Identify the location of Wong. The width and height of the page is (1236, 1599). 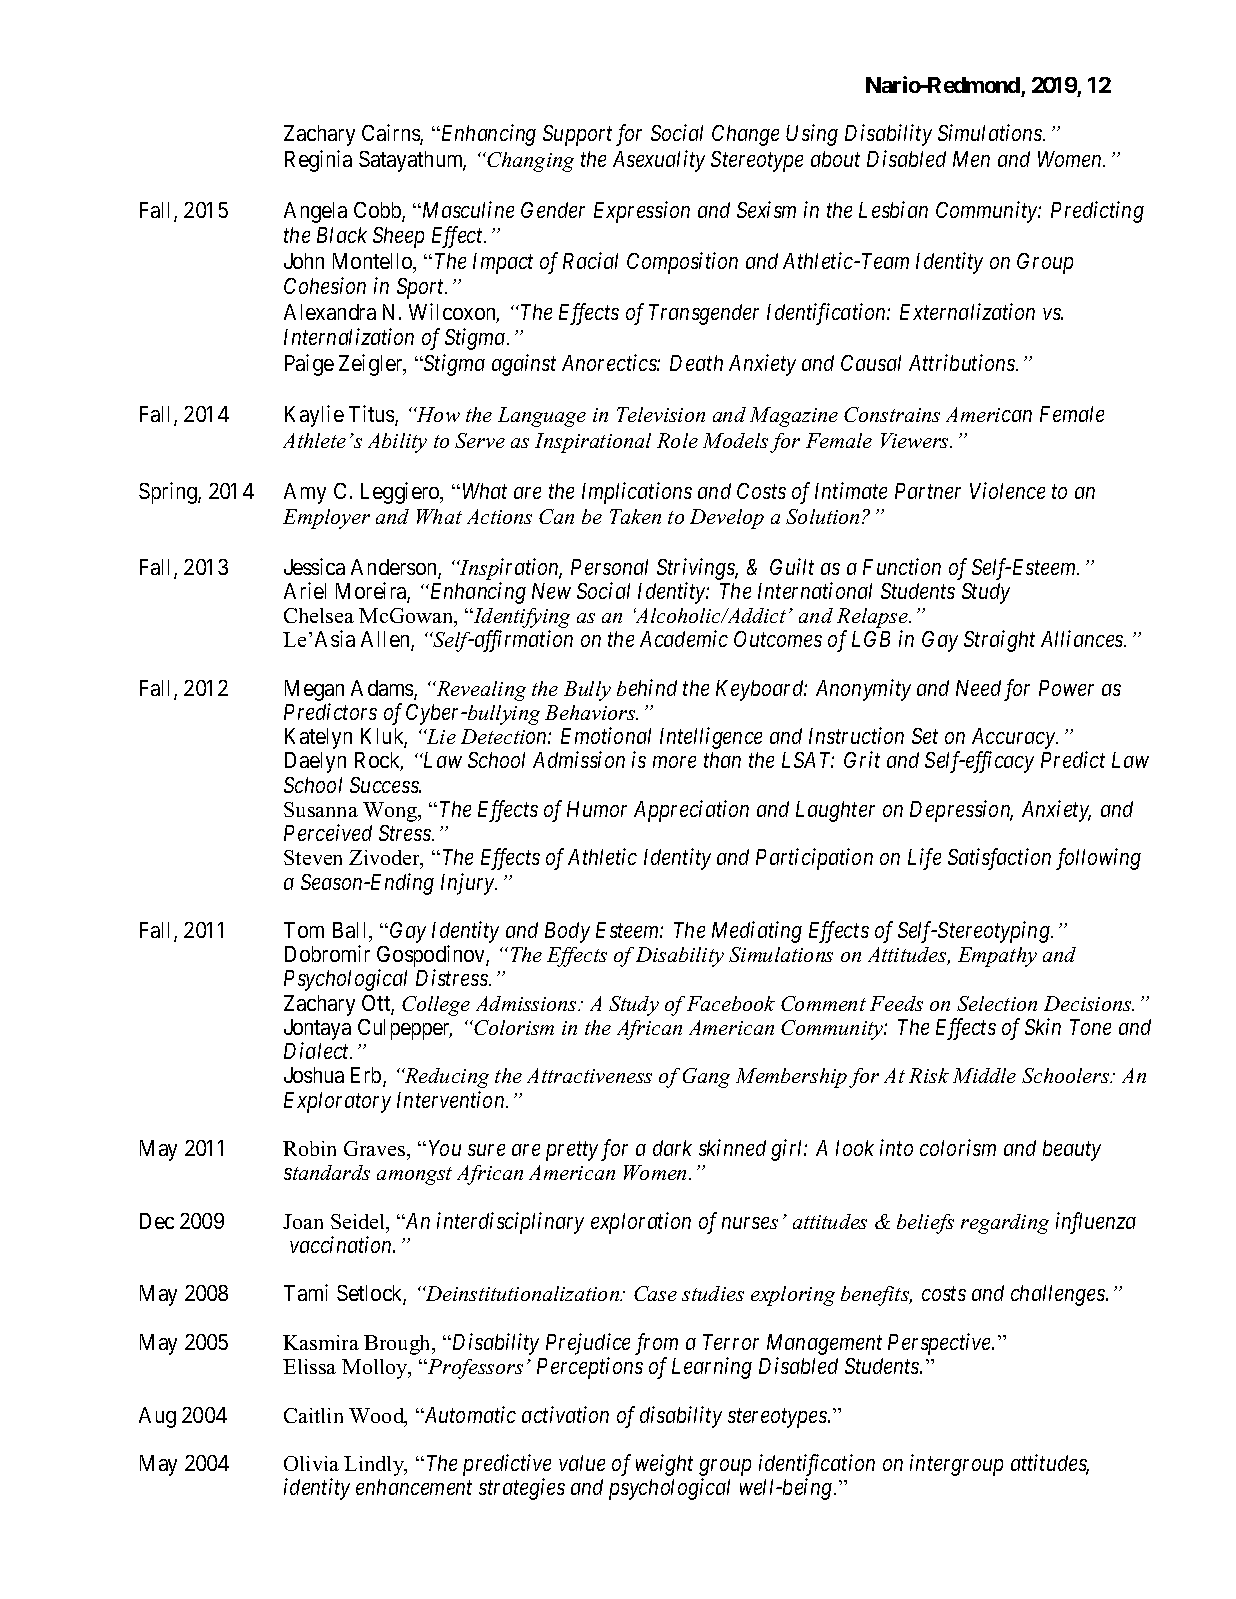
(391, 812).
